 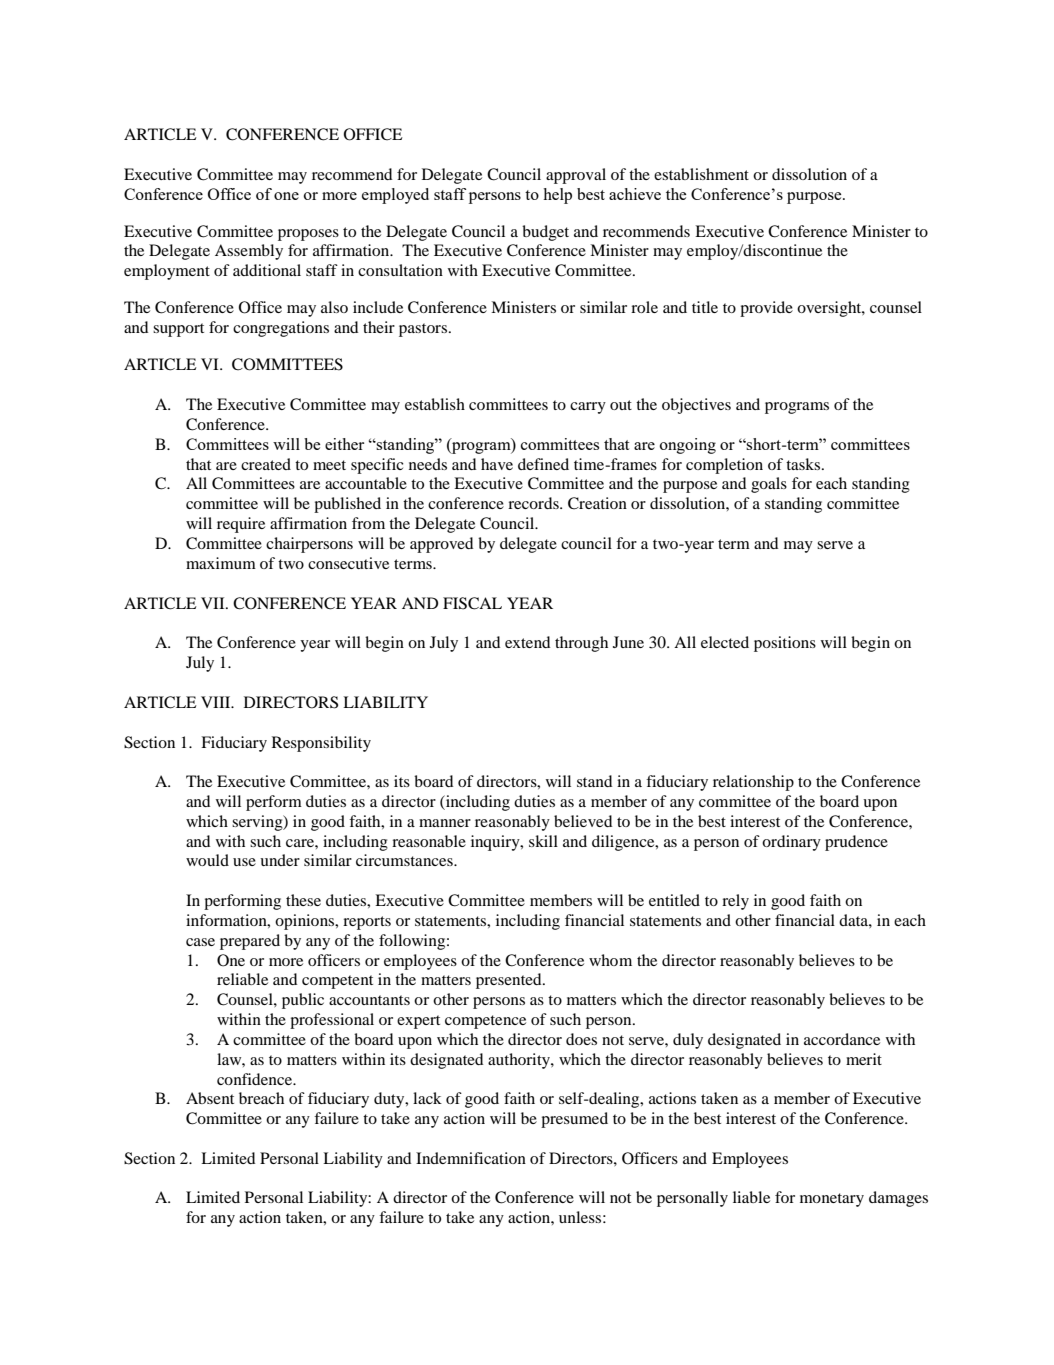 I want to click on help, so click(x=557, y=196).
